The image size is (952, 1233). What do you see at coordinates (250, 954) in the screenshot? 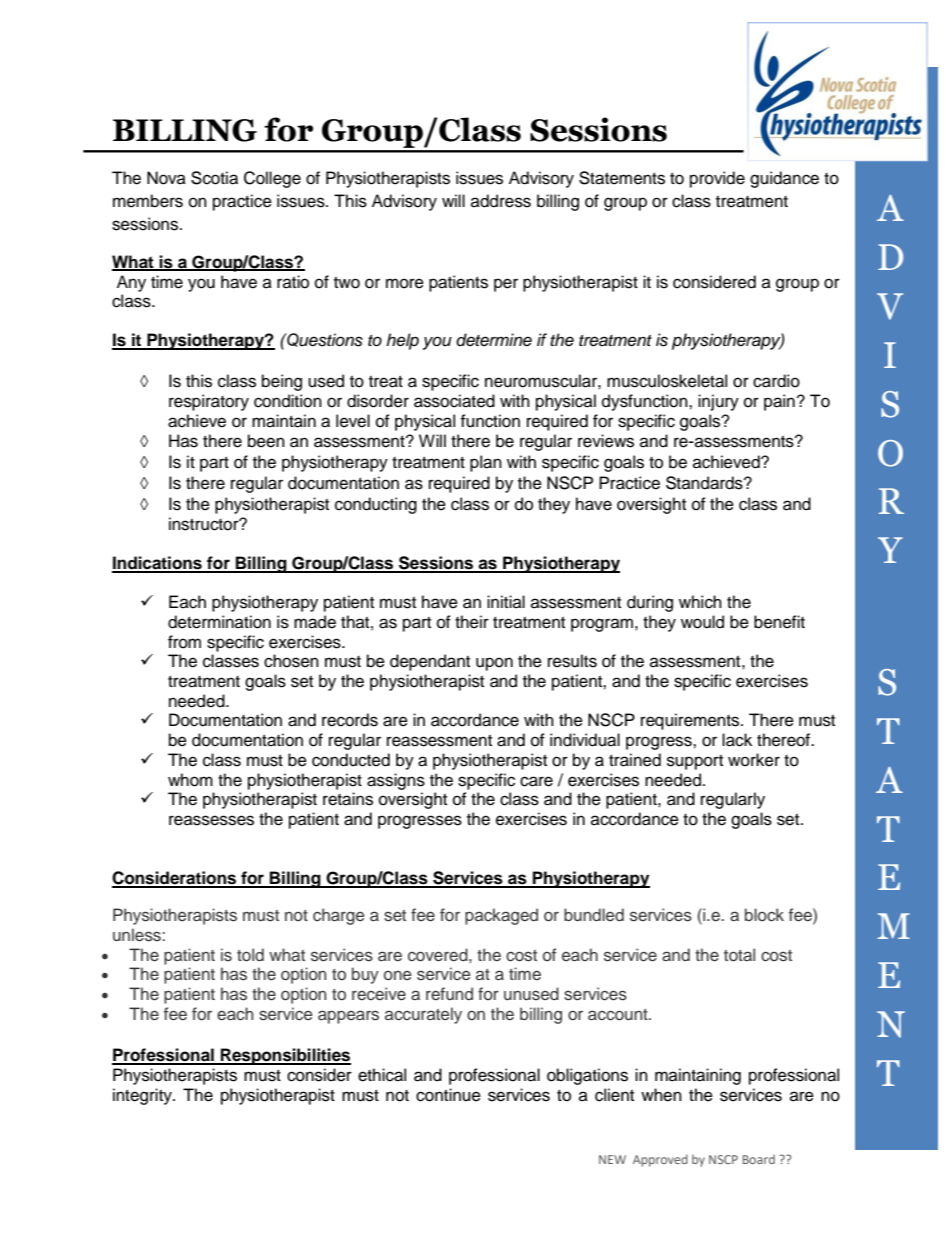
I see `told` at bounding box center [250, 954].
